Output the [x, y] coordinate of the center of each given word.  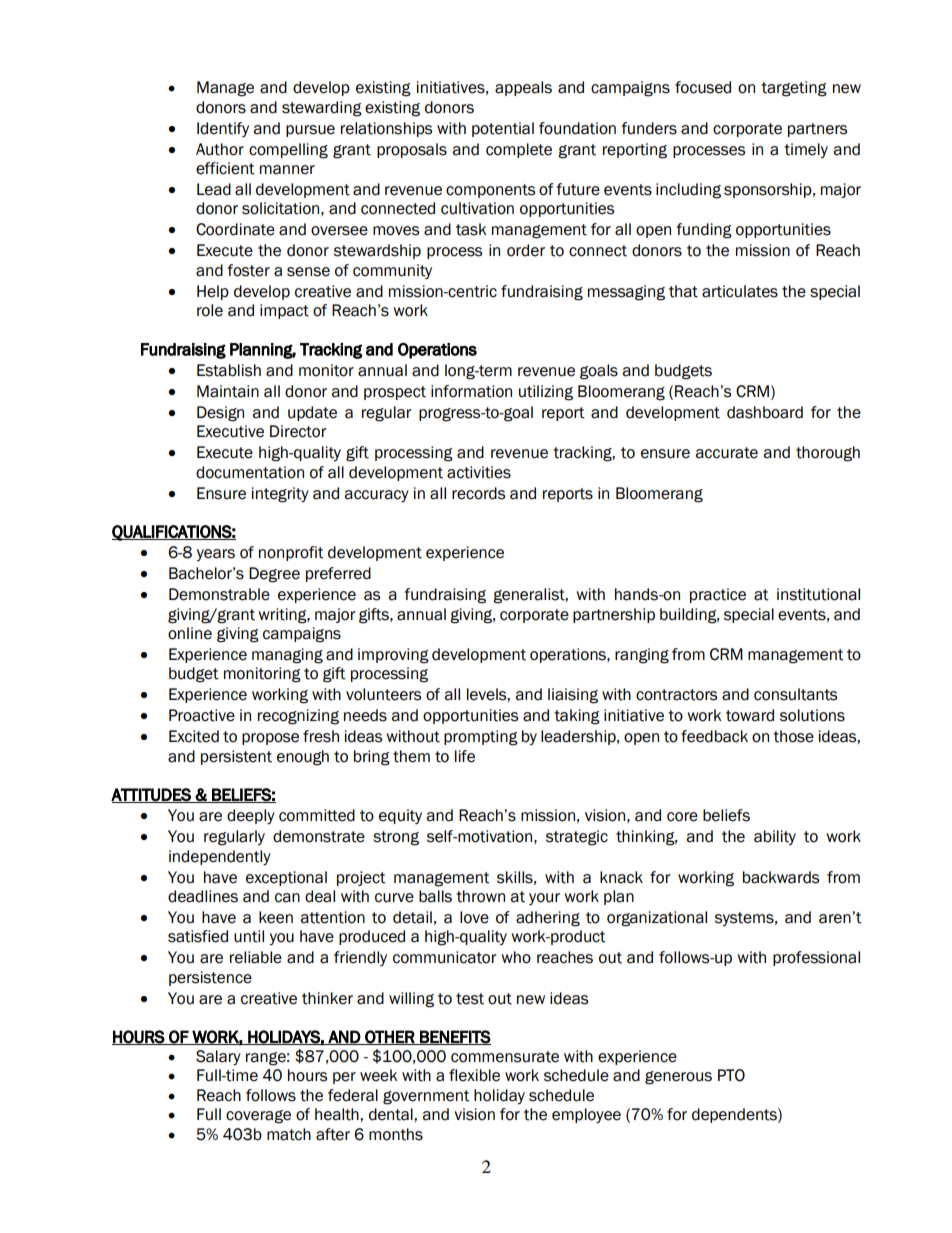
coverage [258, 1117]
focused [703, 87]
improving [393, 656]
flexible [474, 1075]
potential [503, 129]
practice [718, 595]
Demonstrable [219, 594]
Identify [223, 129]
